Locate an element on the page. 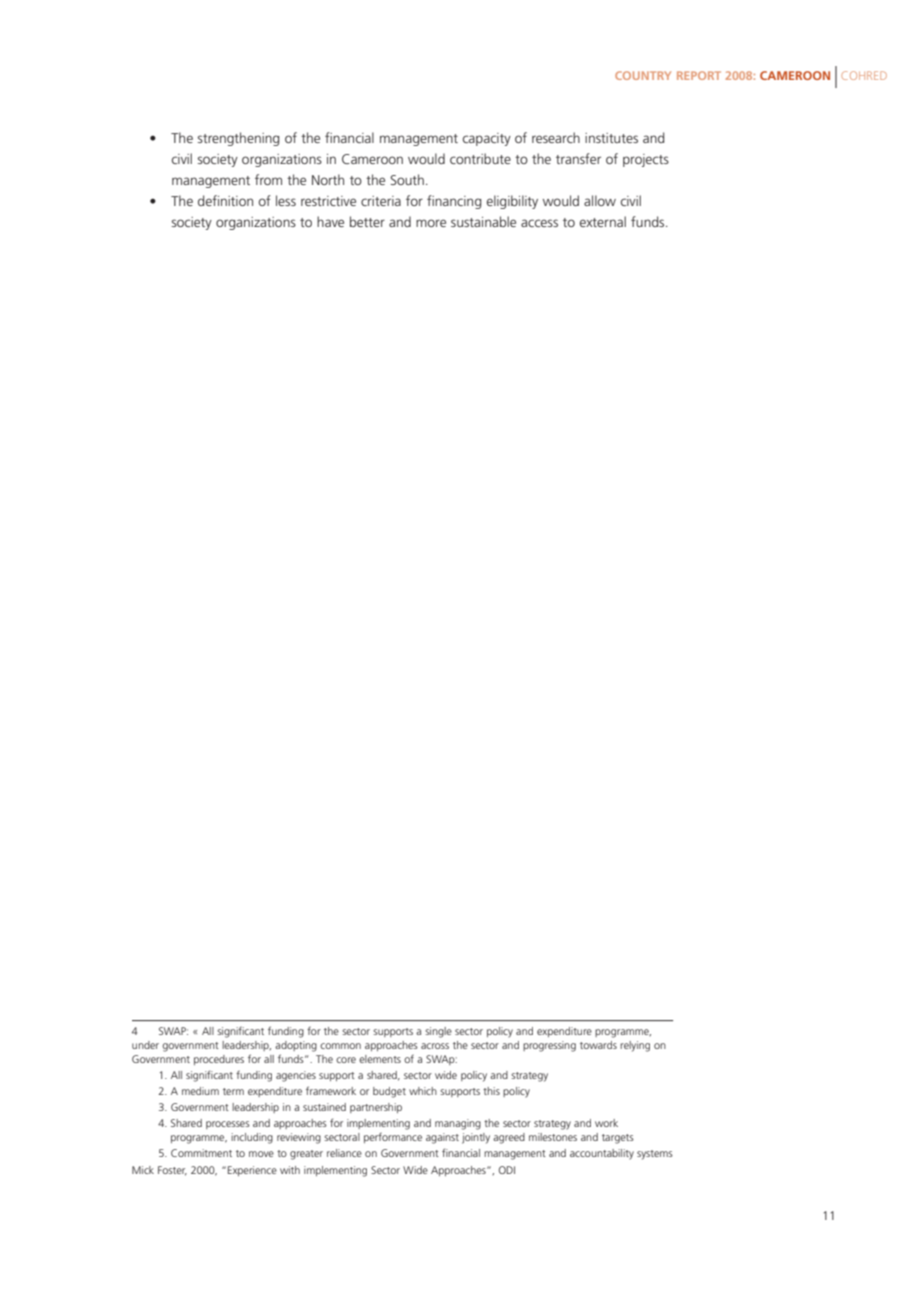 This document has height=1308, width=924. external is located at coordinates (603, 221).
